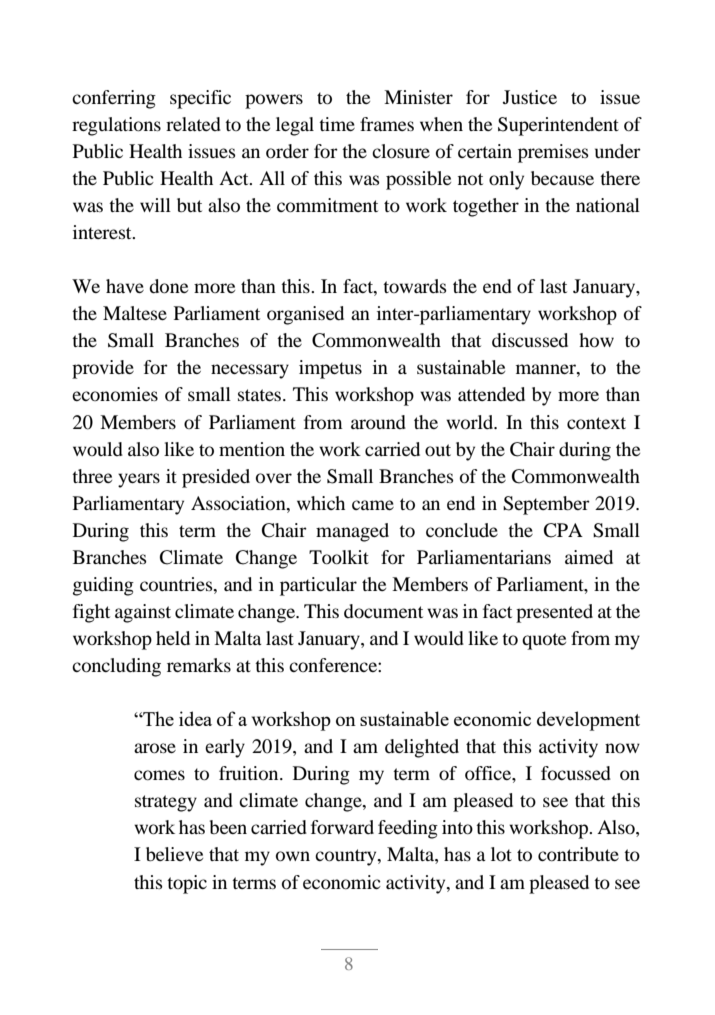 The width and height of the screenshot is (715, 1015). Describe the element at coordinates (337, 124) in the screenshot. I see `time` at that location.
